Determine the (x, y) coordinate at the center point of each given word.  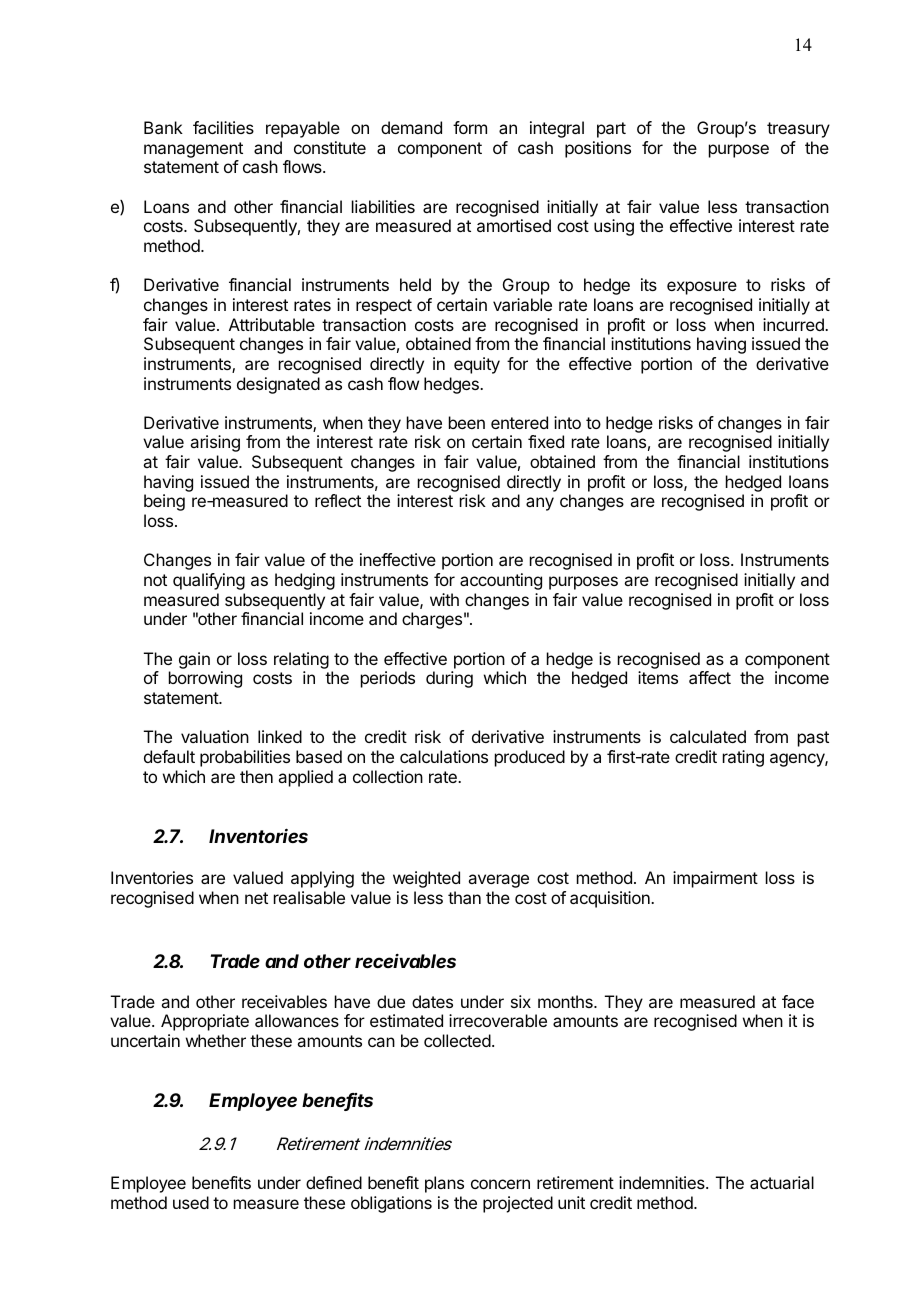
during (449, 679)
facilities (223, 127)
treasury (798, 130)
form (470, 127)
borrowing (205, 679)
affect (710, 677)
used (191, 1202)
